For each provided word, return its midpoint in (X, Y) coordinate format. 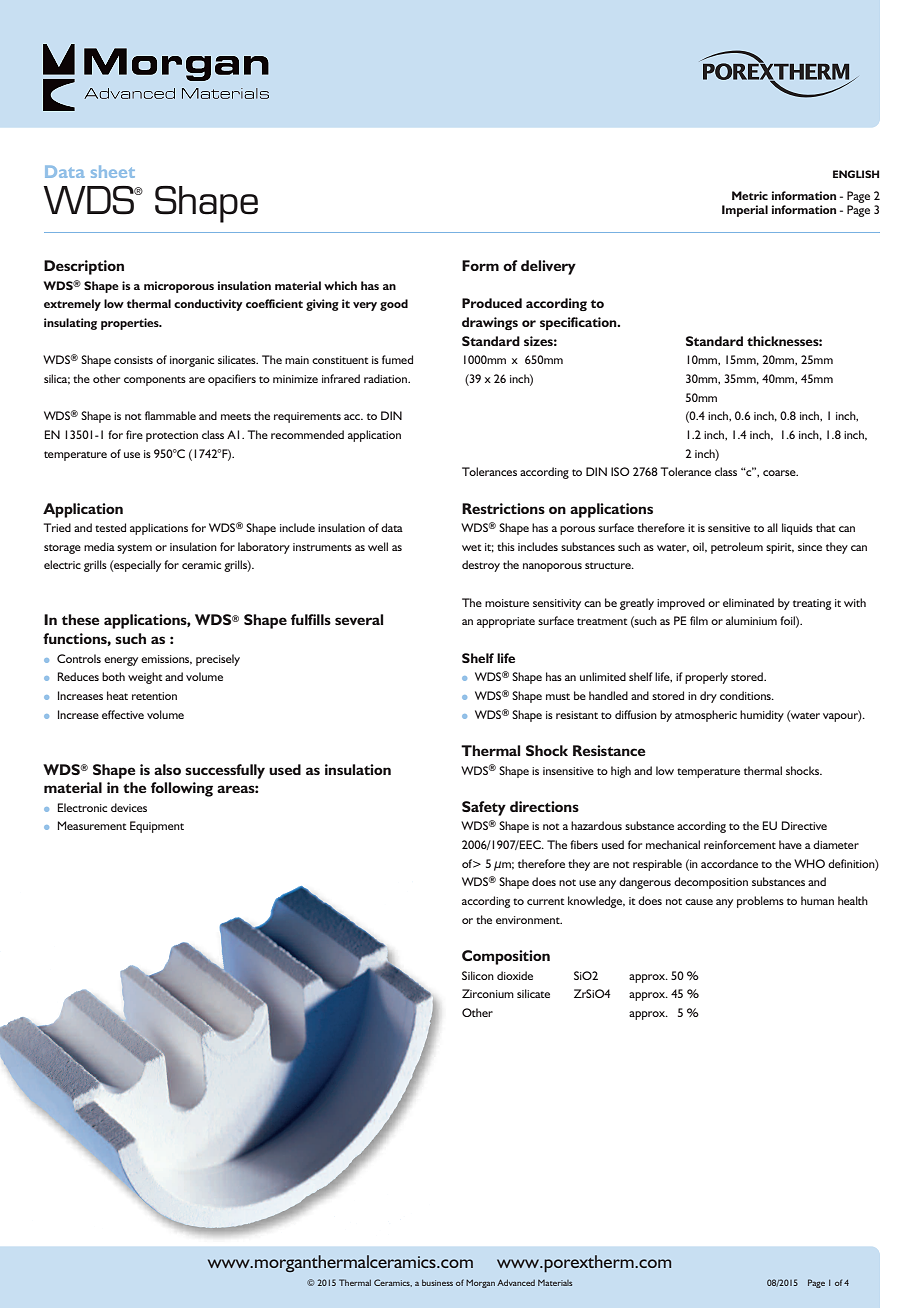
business (437, 1282)
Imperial (745, 211)
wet (472, 547)
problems (760, 902)
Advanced (516, 1282)
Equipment (157, 827)
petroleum (737, 548)
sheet (113, 172)
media (99, 546)
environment (529, 920)
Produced (492, 303)
